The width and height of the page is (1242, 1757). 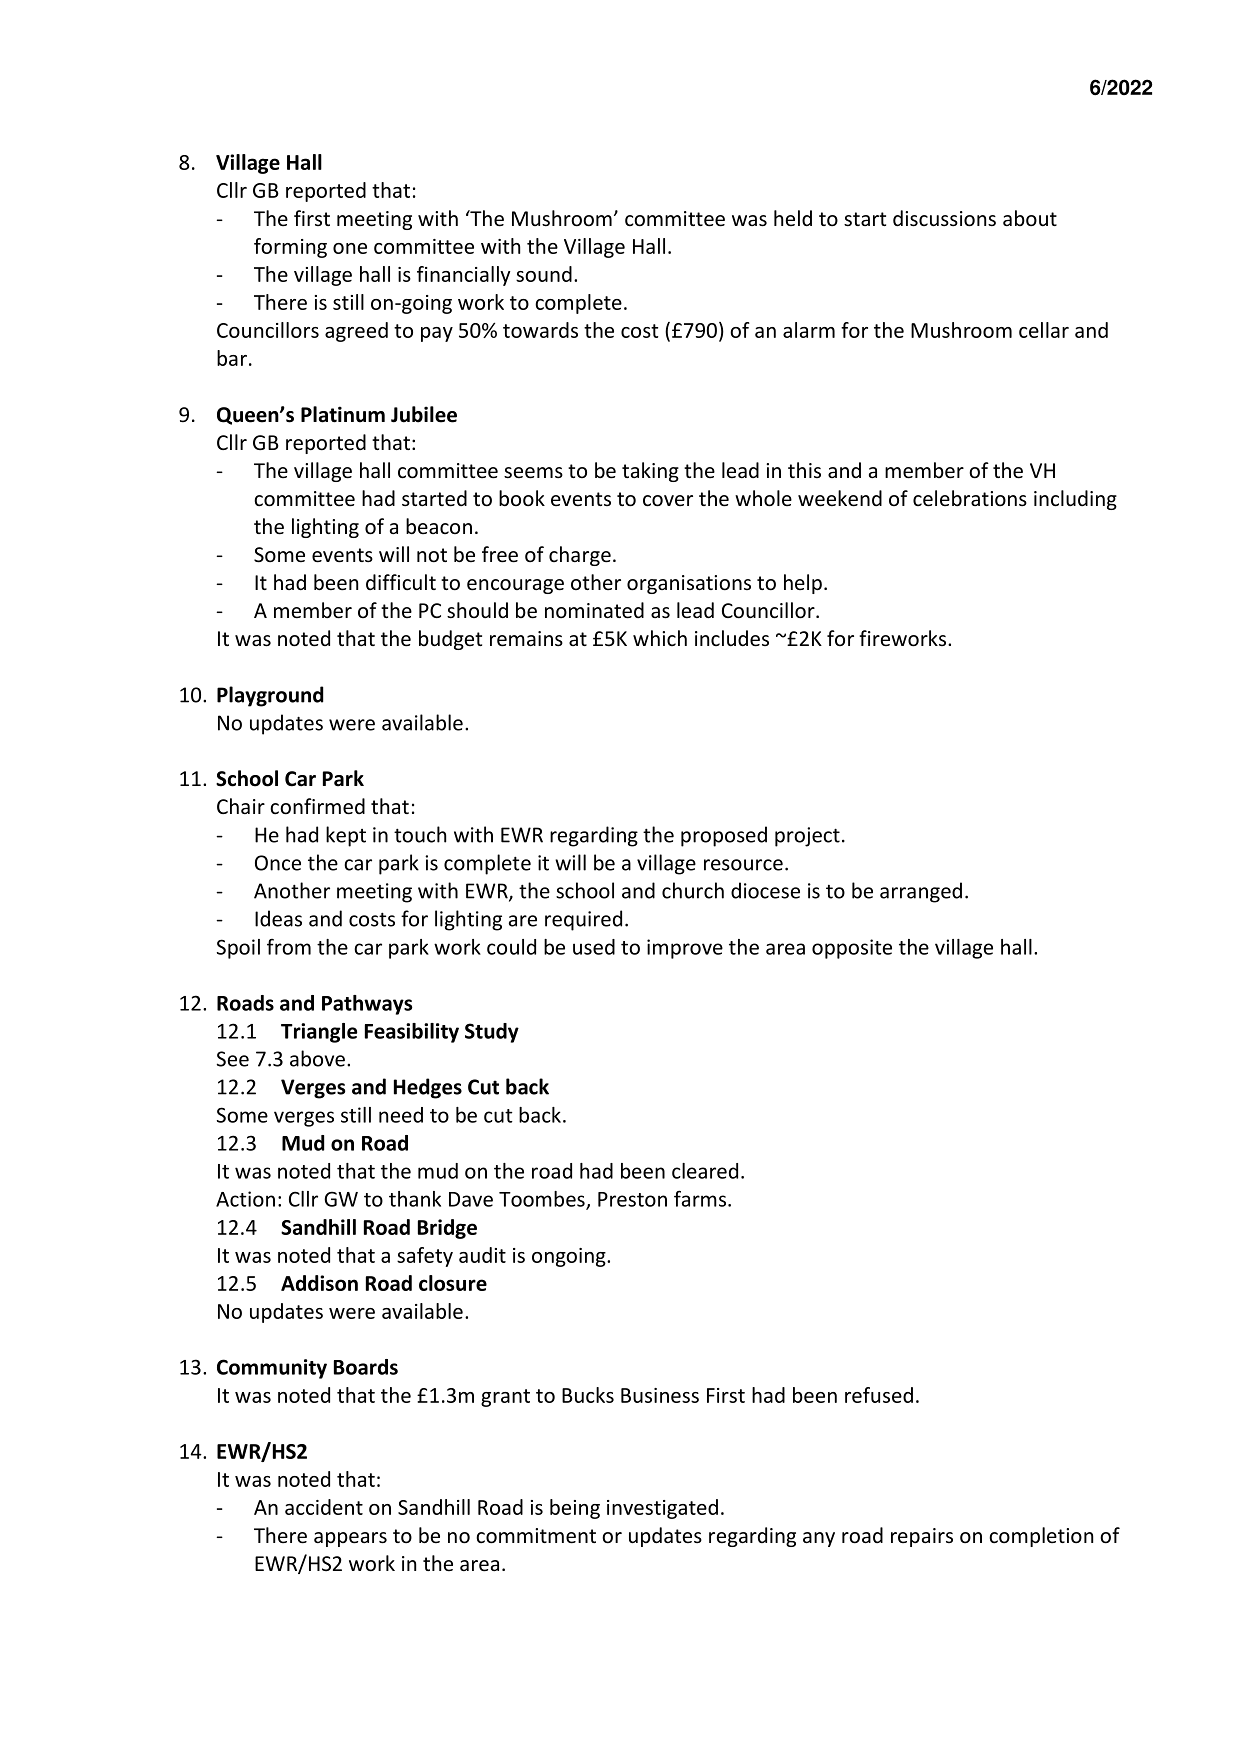 What do you see at coordinates (662, 1509) in the page?
I see `investigated` at bounding box center [662, 1509].
